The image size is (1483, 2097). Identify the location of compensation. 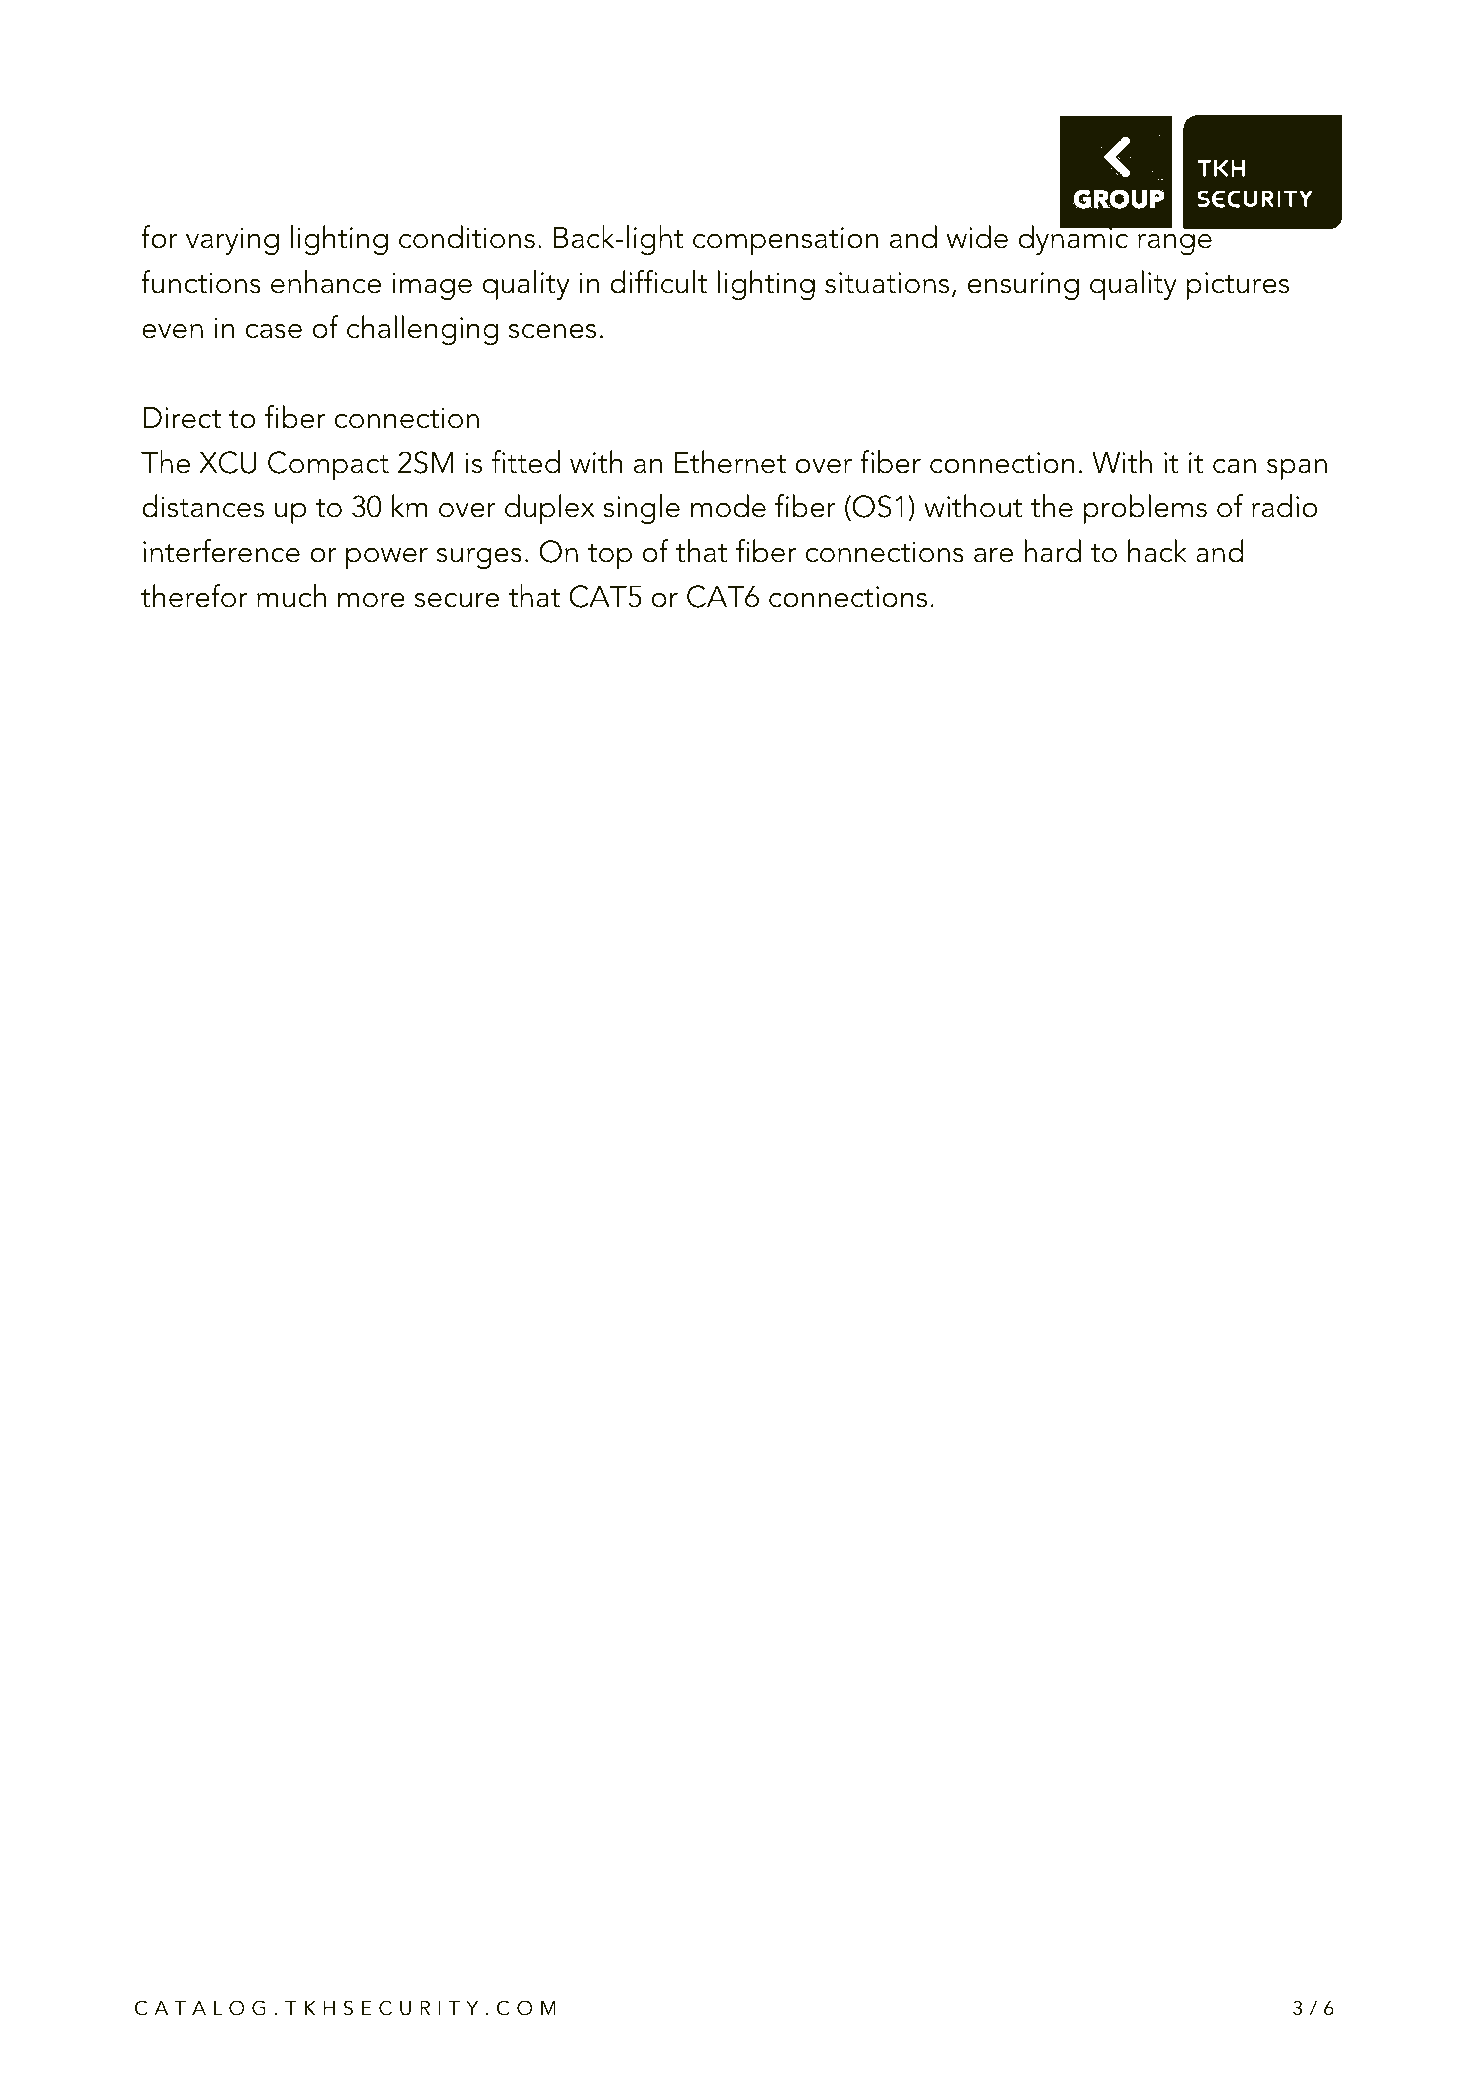
(785, 241).
